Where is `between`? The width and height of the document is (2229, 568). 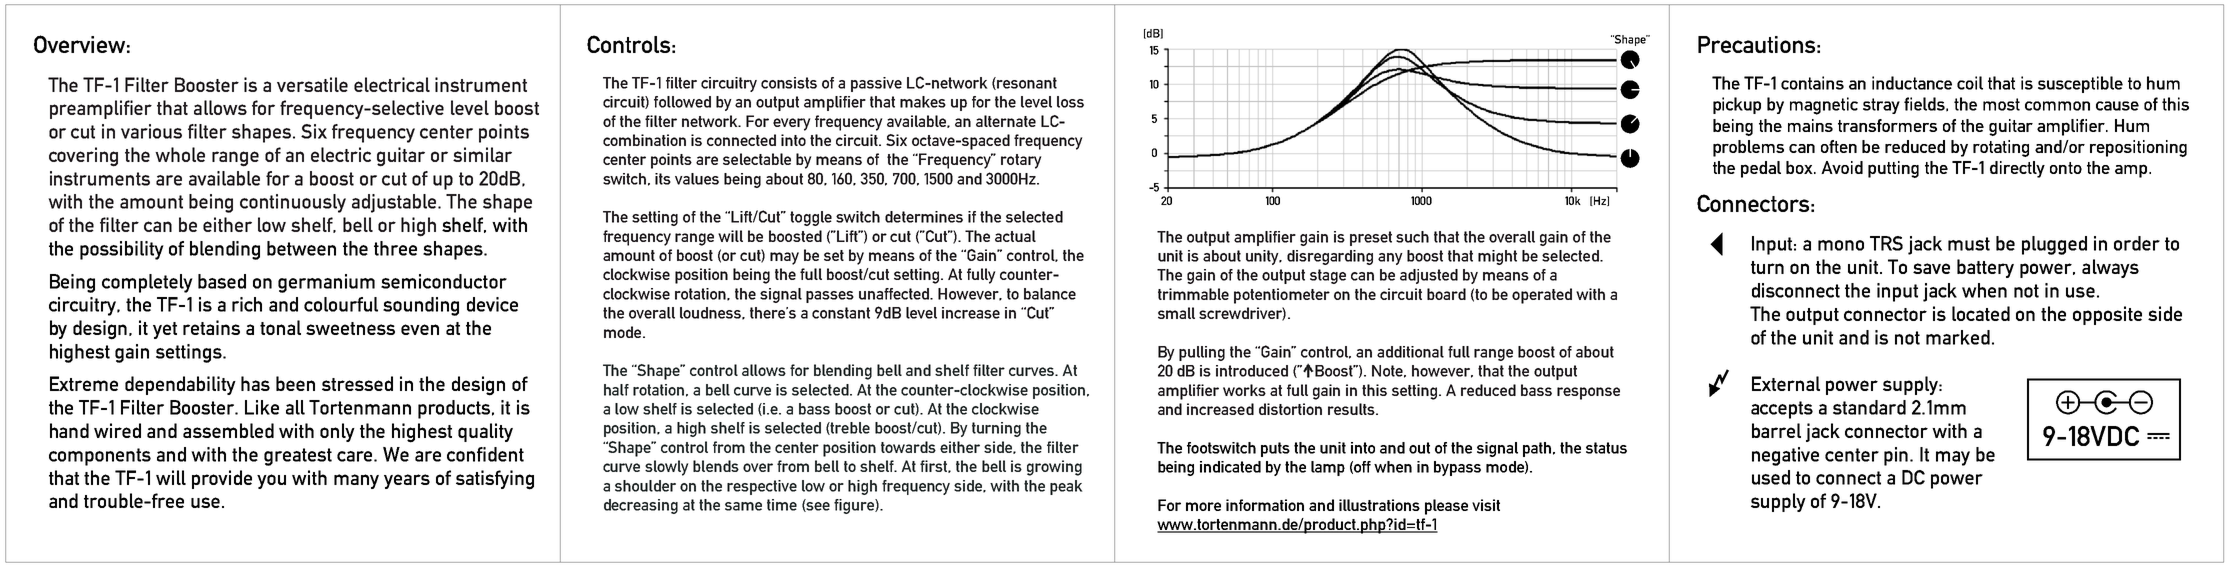 between is located at coordinates (301, 248).
